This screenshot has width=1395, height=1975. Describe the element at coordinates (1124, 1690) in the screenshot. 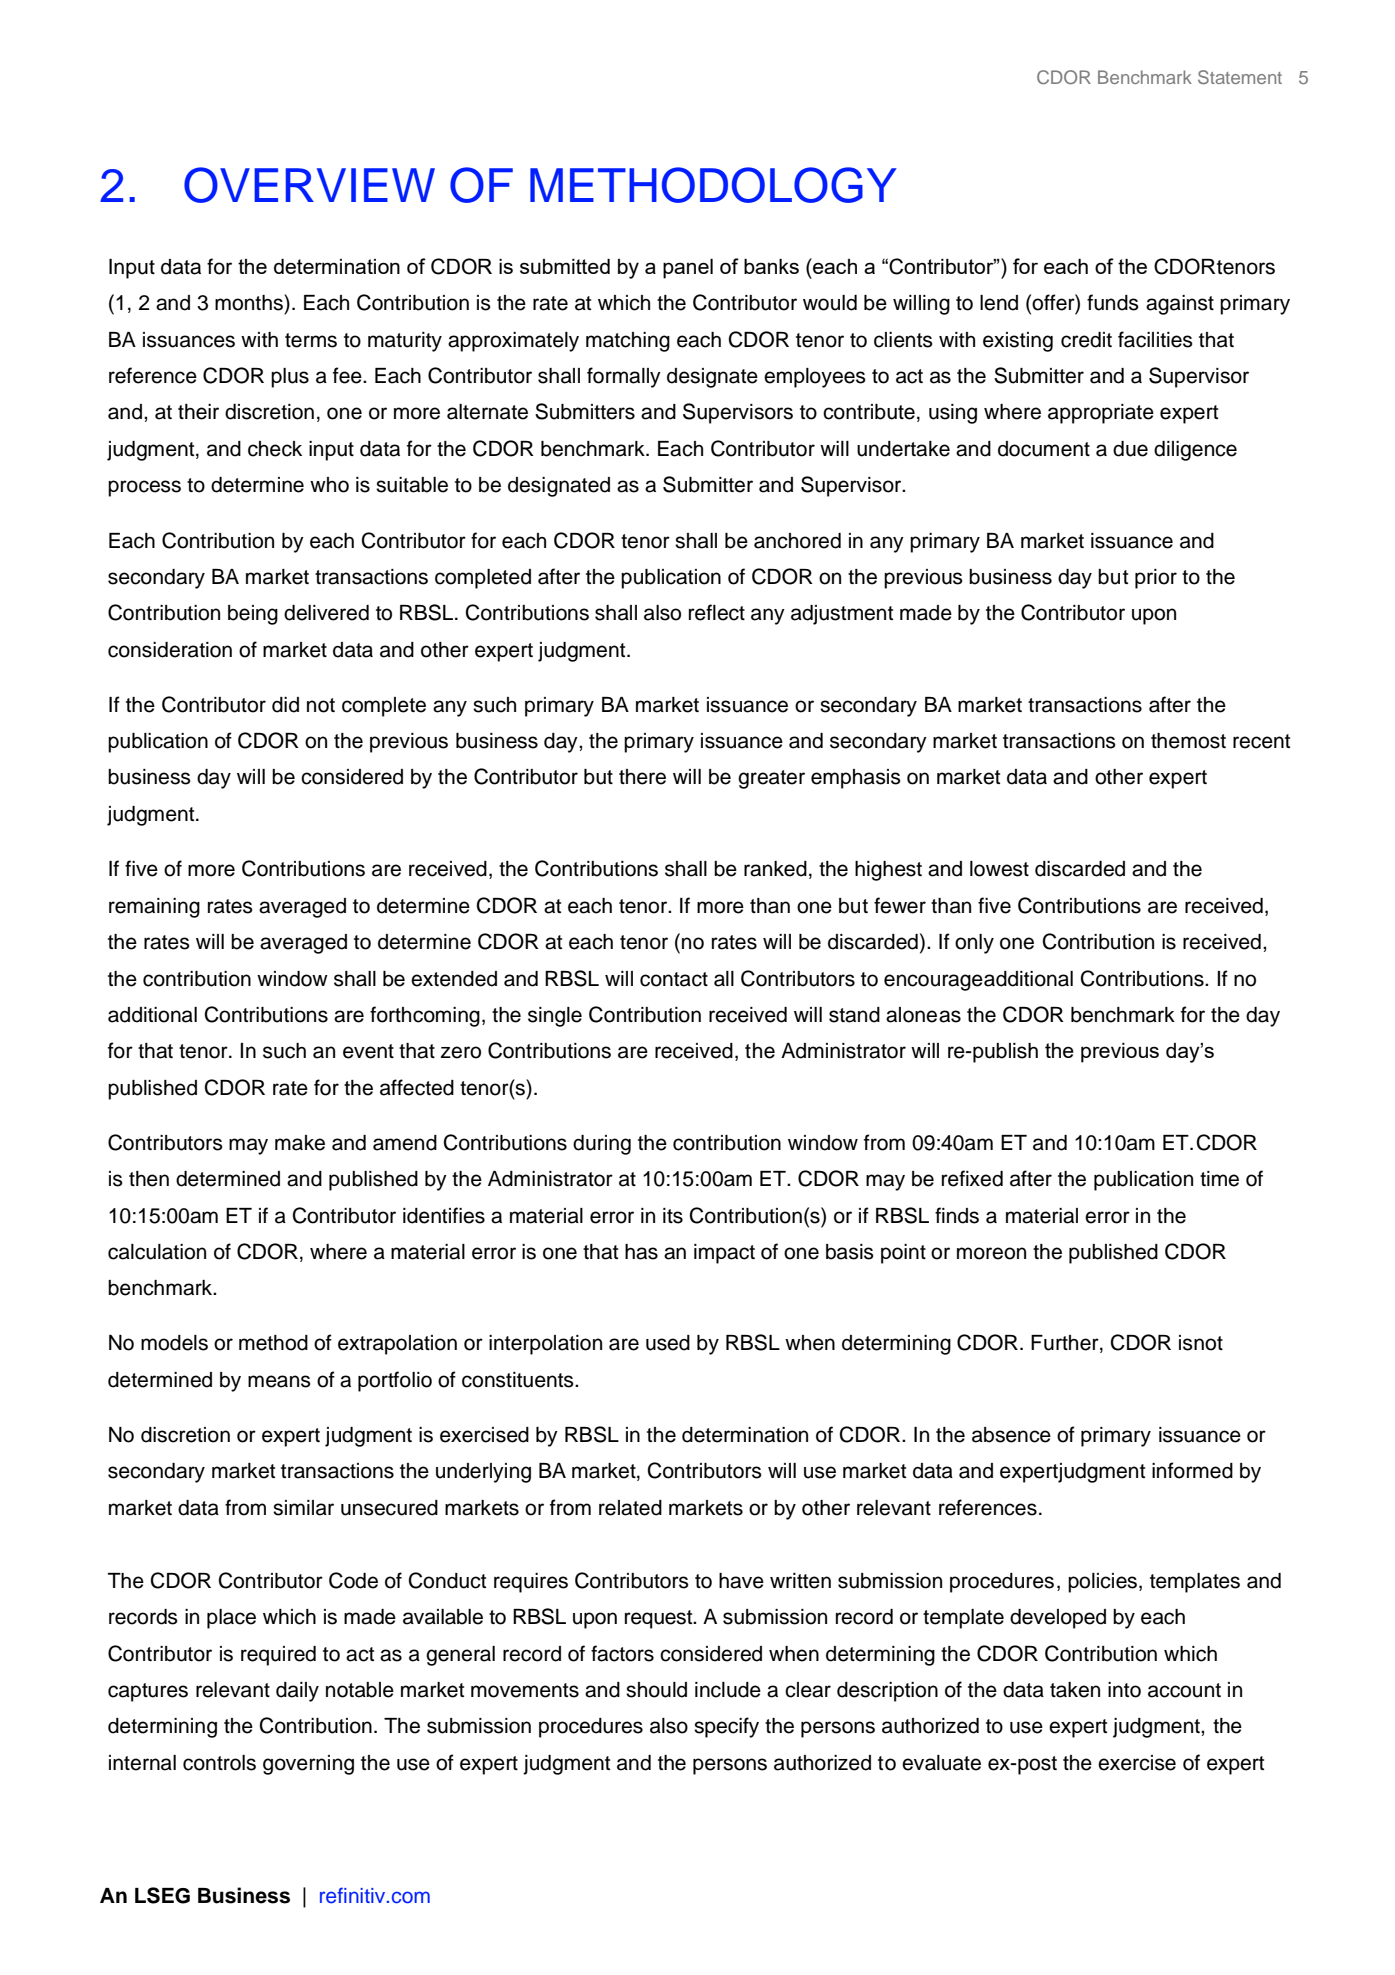

I see `into` at that location.
